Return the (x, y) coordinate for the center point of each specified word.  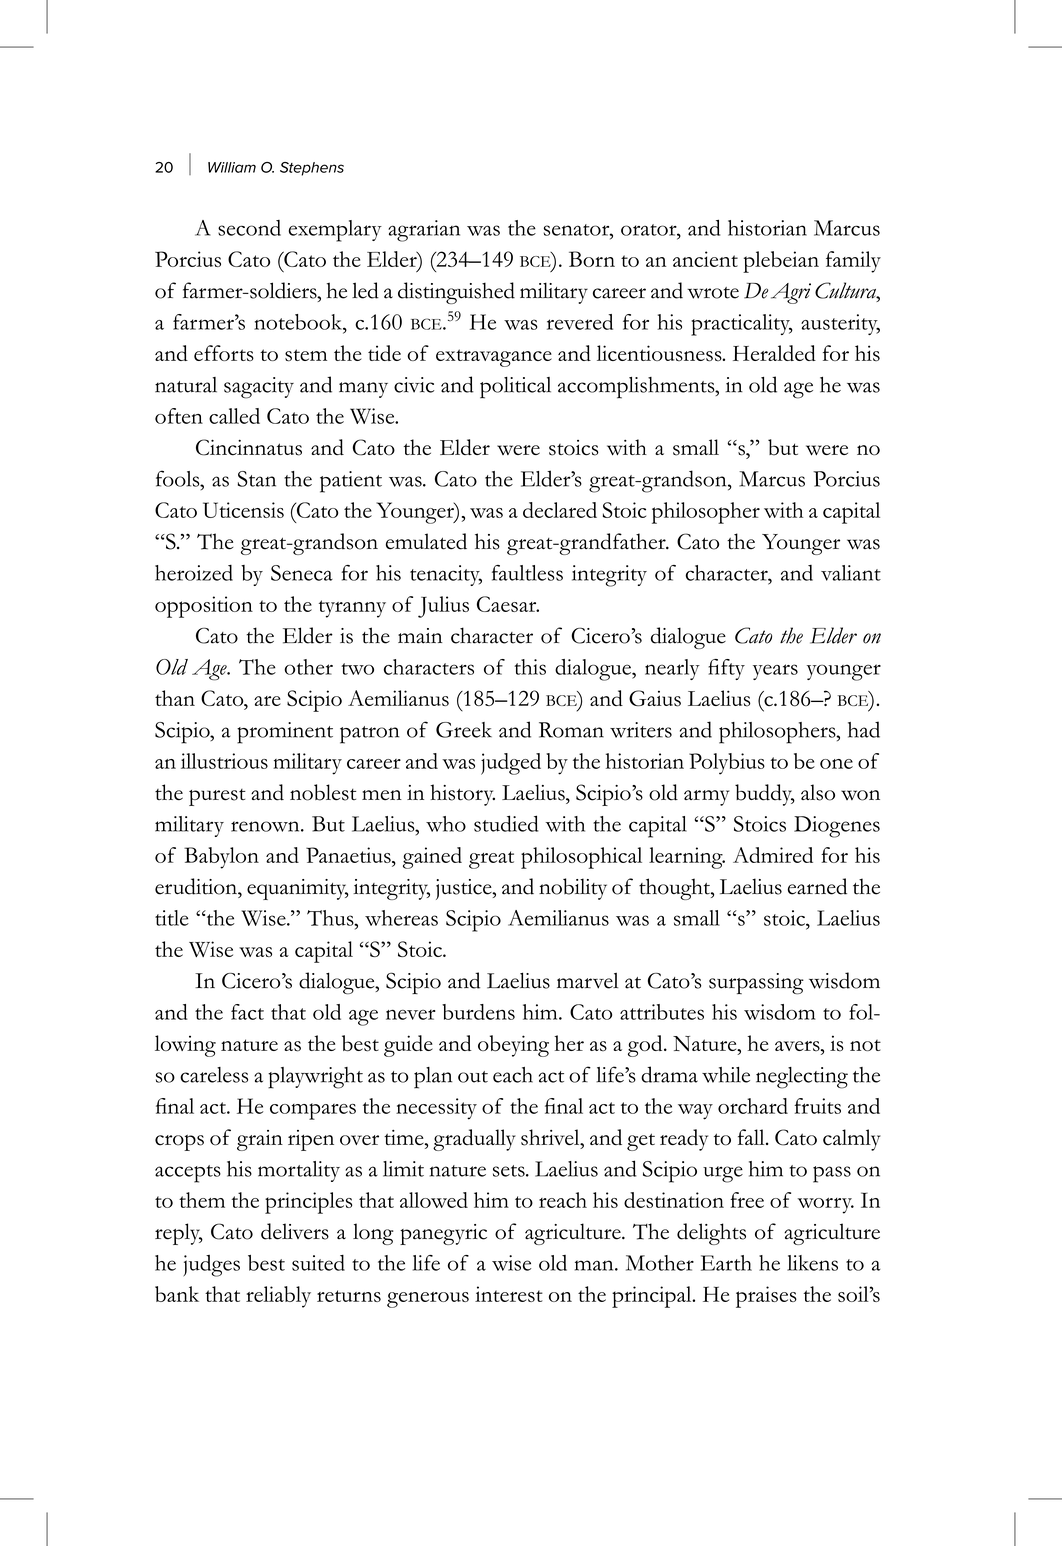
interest (509, 1294)
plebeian (781, 262)
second (249, 228)
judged (511, 764)
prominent (285, 733)
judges (211, 1266)
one (836, 764)
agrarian (424, 231)
